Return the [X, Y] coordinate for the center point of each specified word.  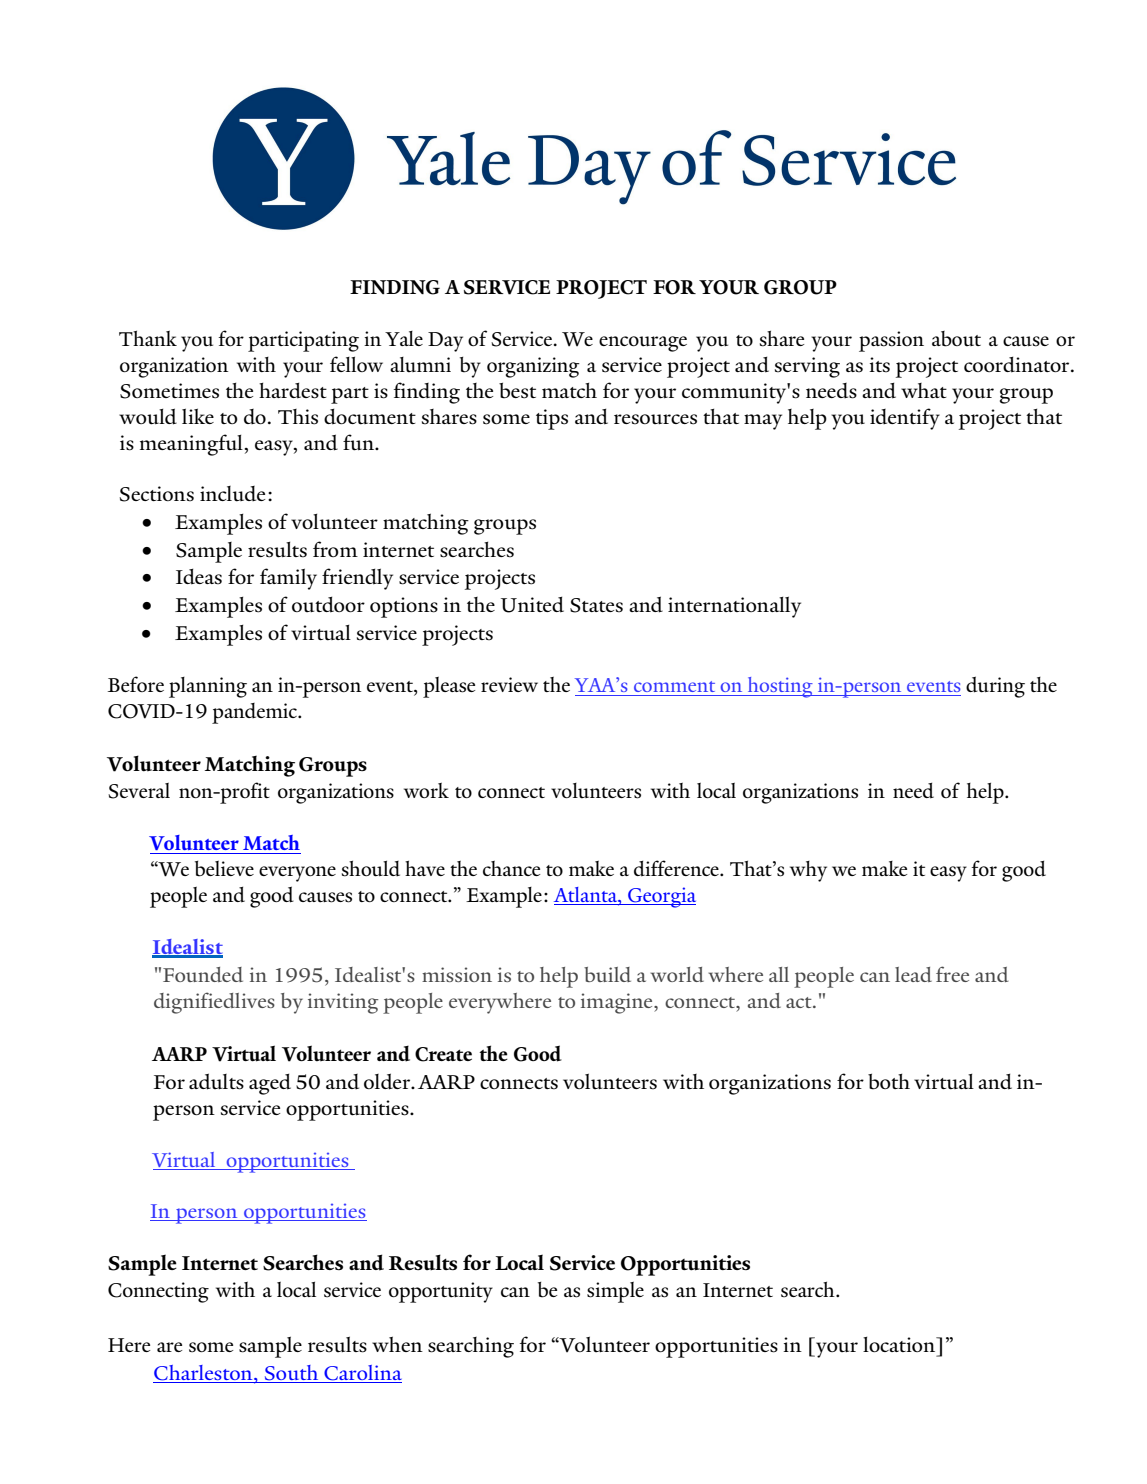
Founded [203, 974]
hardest [293, 391]
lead [913, 974]
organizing [533, 367]
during [995, 687]
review [509, 684]
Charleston [204, 1373]
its [879, 365]
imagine [618, 1003]
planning [208, 687]
